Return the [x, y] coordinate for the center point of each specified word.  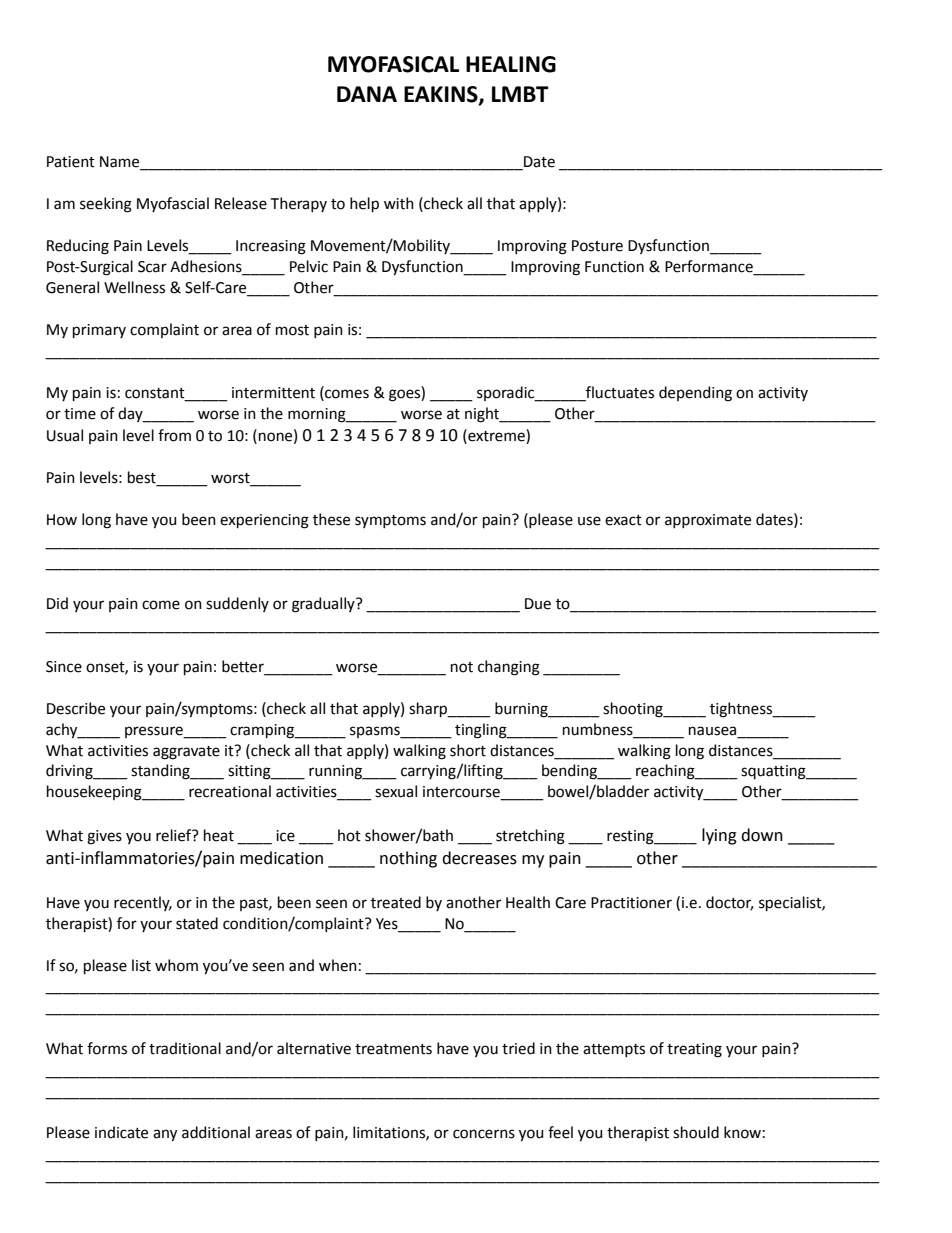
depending [695, 394]
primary [99, 331]
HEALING [511, 64]
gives [104, 837]
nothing [408, 859]
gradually [324, 605]
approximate [708, 521]
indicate [121, 1132]
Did [57, 603]
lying [719, 836]
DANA [367, 94]
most [292, 330]
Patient [71, 162]
